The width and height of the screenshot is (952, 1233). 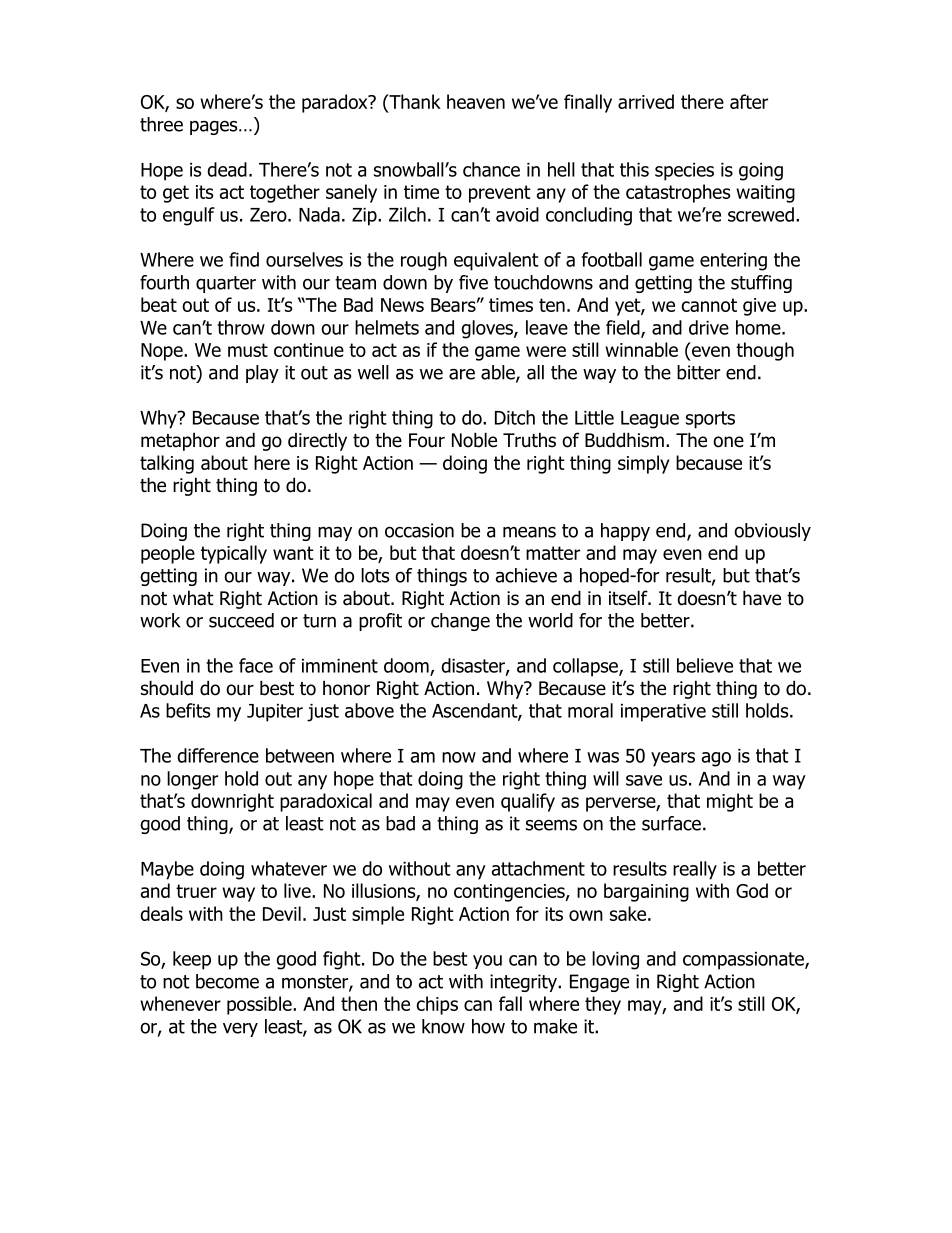 What do you see at coordinates (218, 755) in the screenshot?
I see `difference` at bounding box center [218, 755].
